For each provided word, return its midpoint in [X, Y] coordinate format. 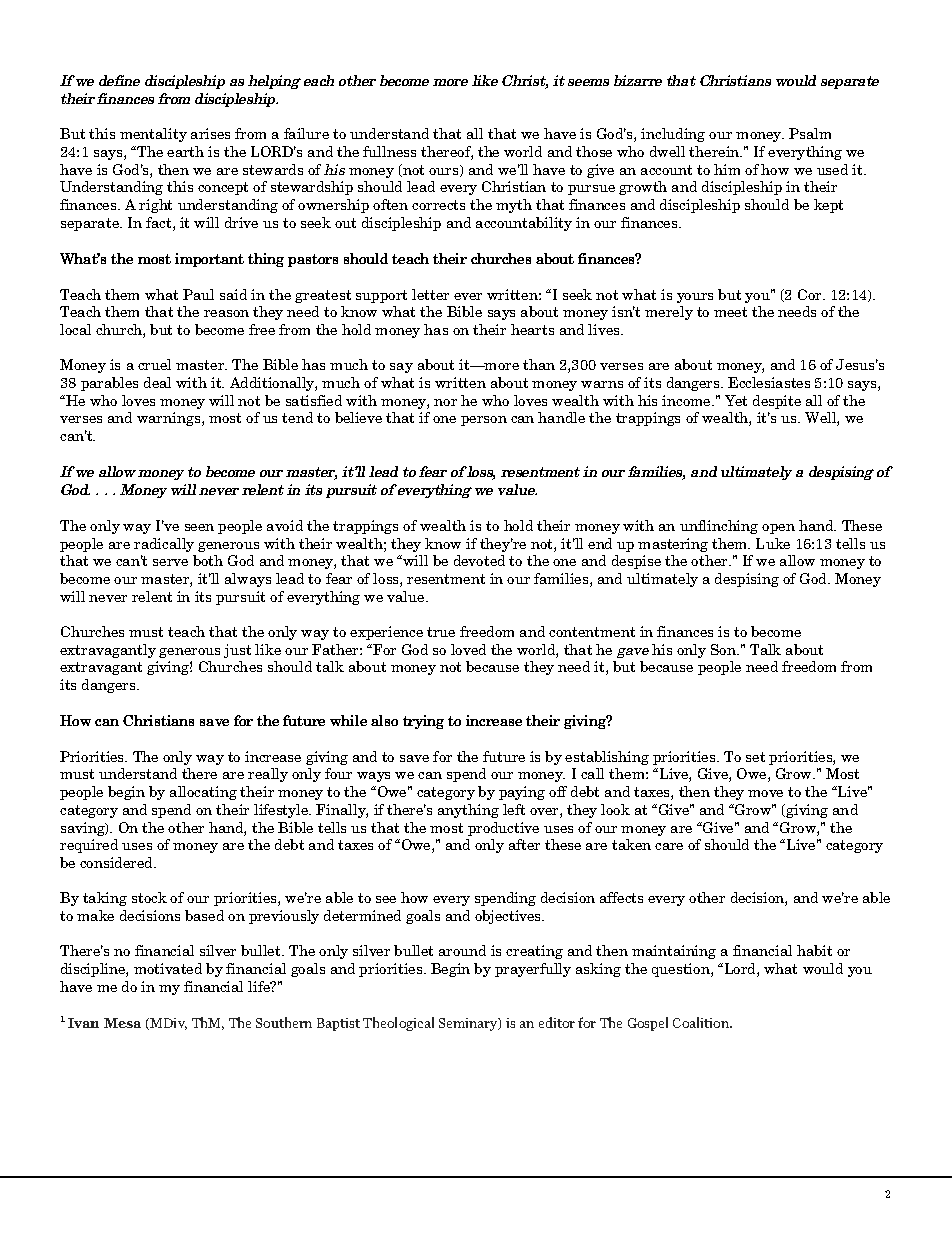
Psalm [810, 133]
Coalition [702, 1022]
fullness [389, 151]
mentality [153, 135]
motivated [168, 968]
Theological [398, 1024]
